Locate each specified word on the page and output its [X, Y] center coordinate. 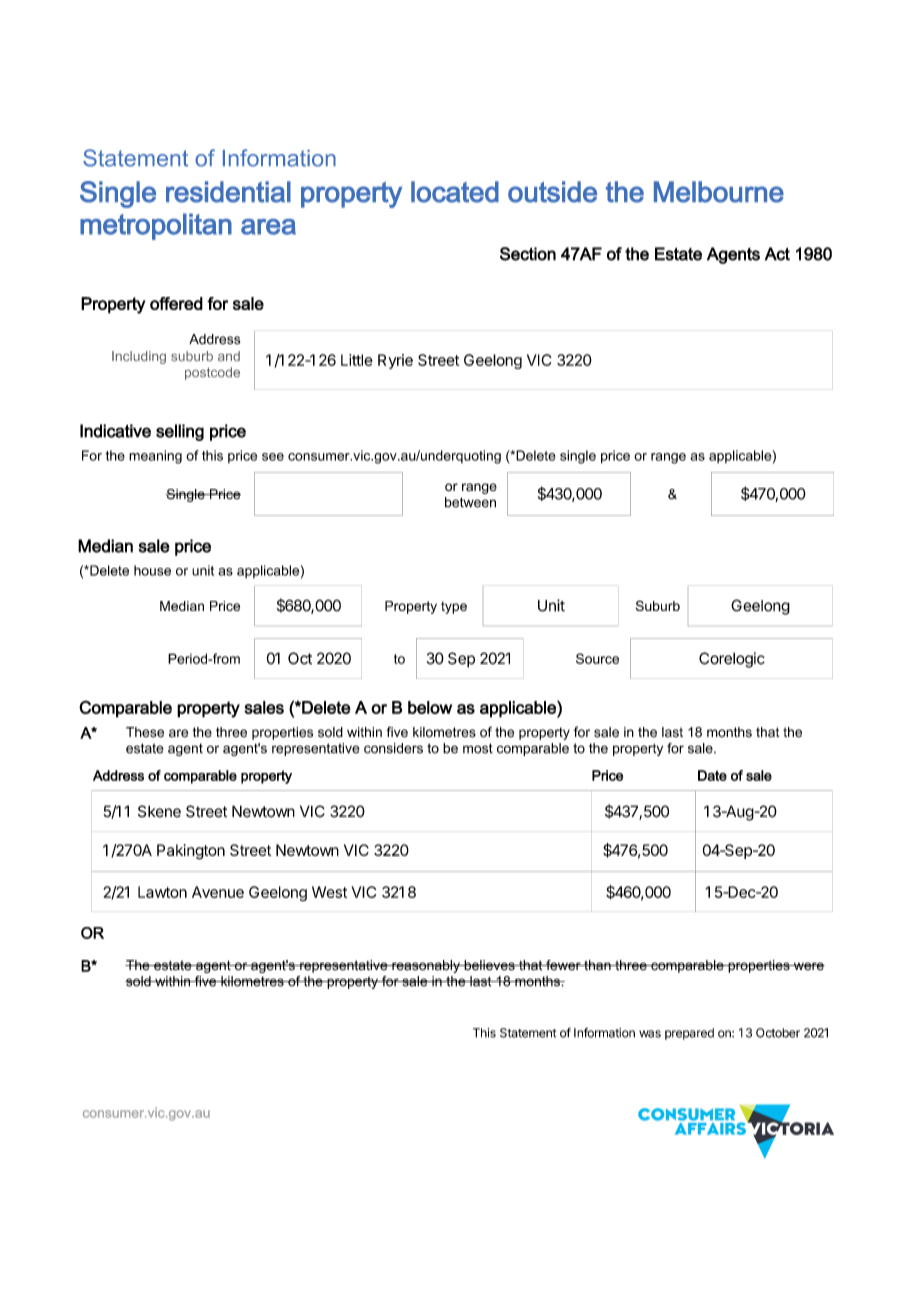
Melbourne [719, 192]
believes [489, 965]
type [454, 607]
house [152, 570]
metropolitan [156, 226]
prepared [689, 1034]
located [455, 192]
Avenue [218, 892]
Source [597, 658]
